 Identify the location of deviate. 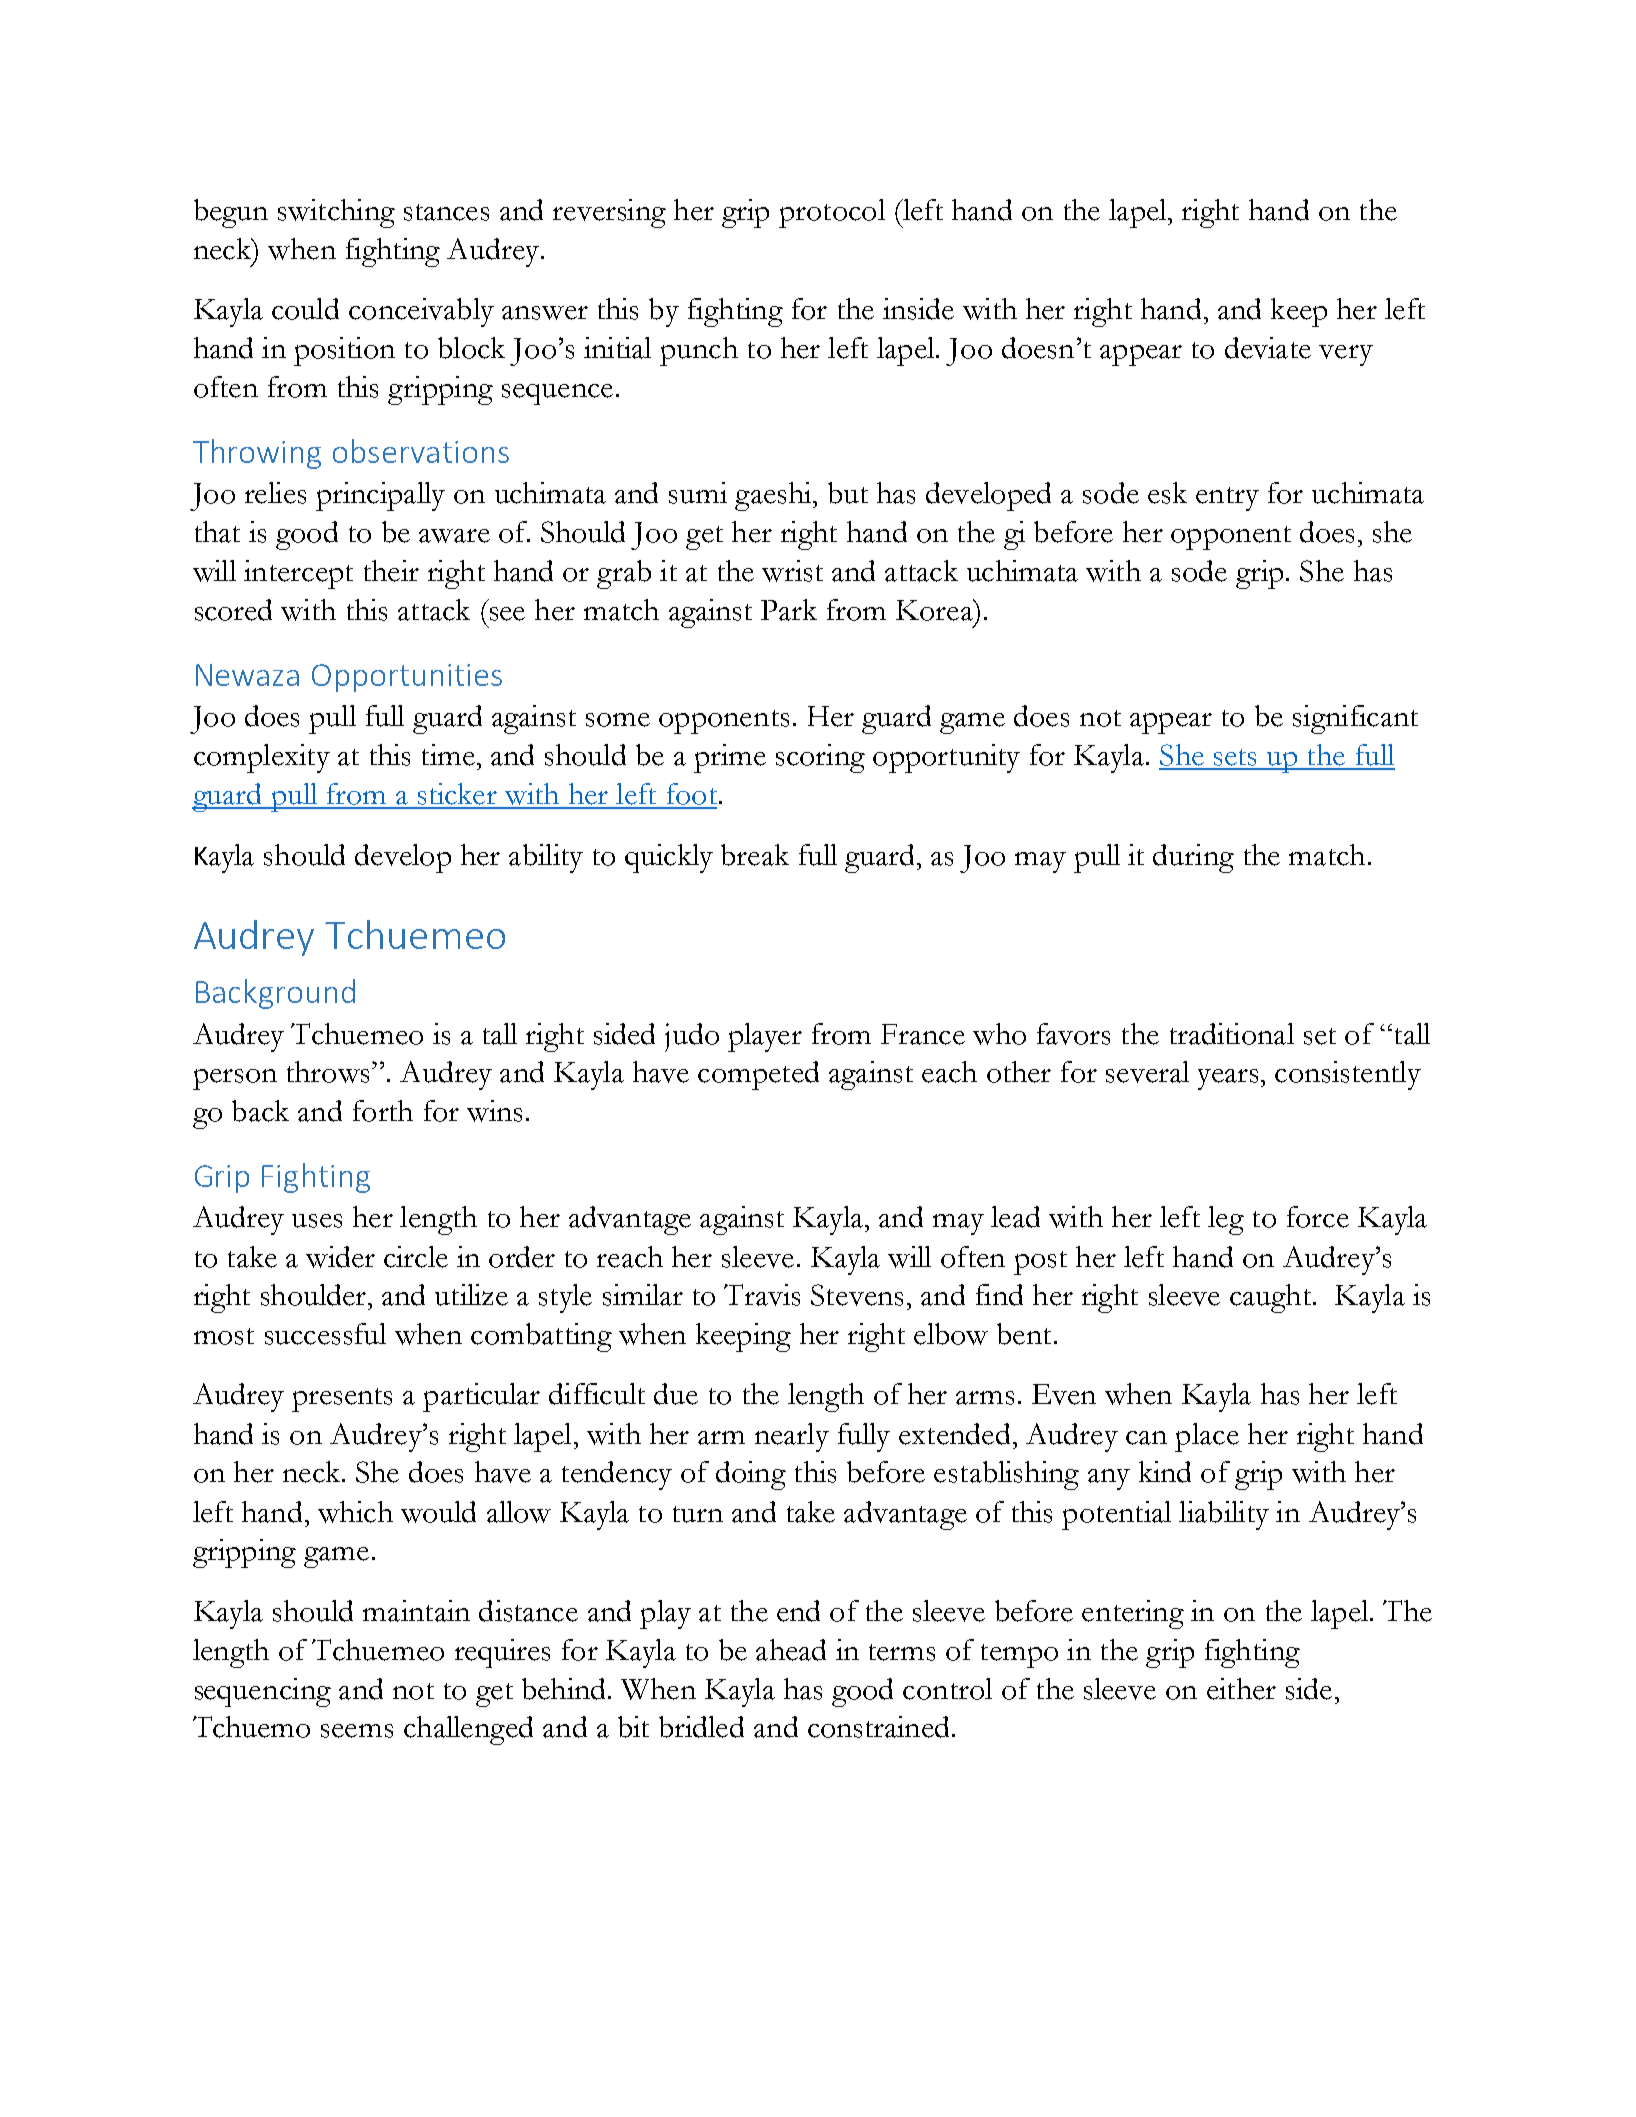
(1268, 348).
